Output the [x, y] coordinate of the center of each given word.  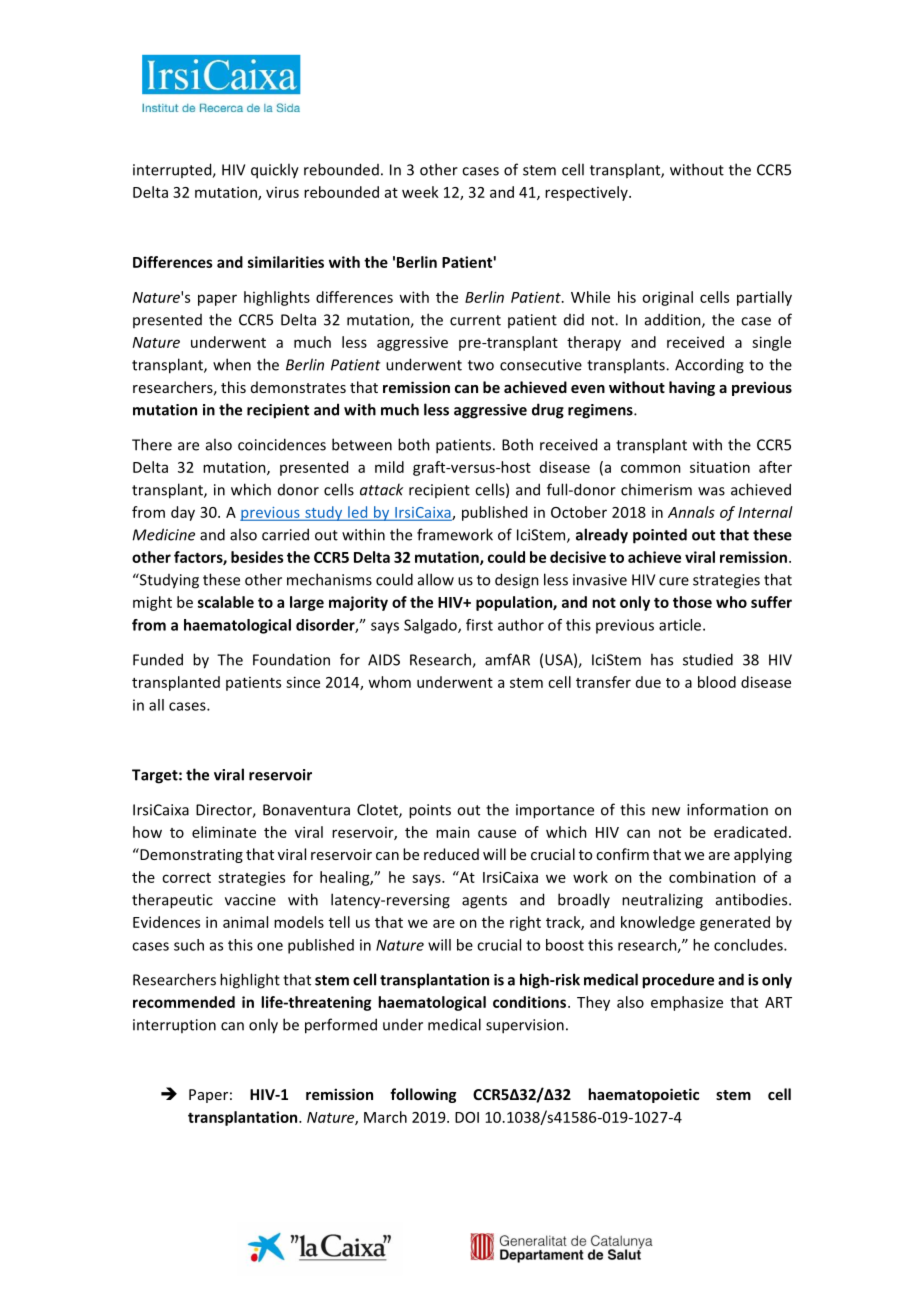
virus [282, 192]
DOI [467, 1117]
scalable [226, 602]
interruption [174, 1026]
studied [708, 659]
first [479, 625]
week [420, 192]
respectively [587, 193]
